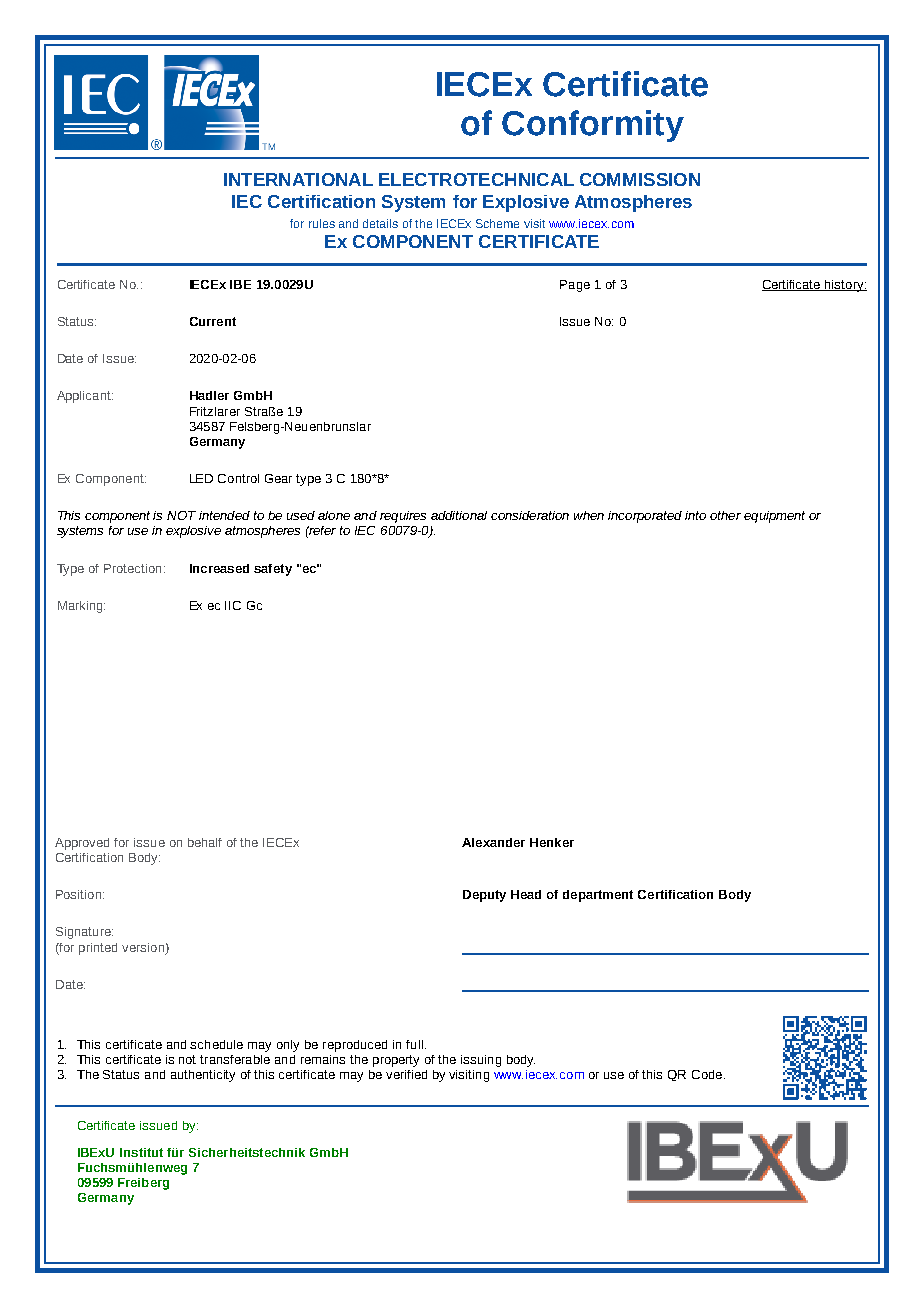  What do you see at coordinates (205, 842) in the image?
I see `behalf` at bounding box center [205, 842].
